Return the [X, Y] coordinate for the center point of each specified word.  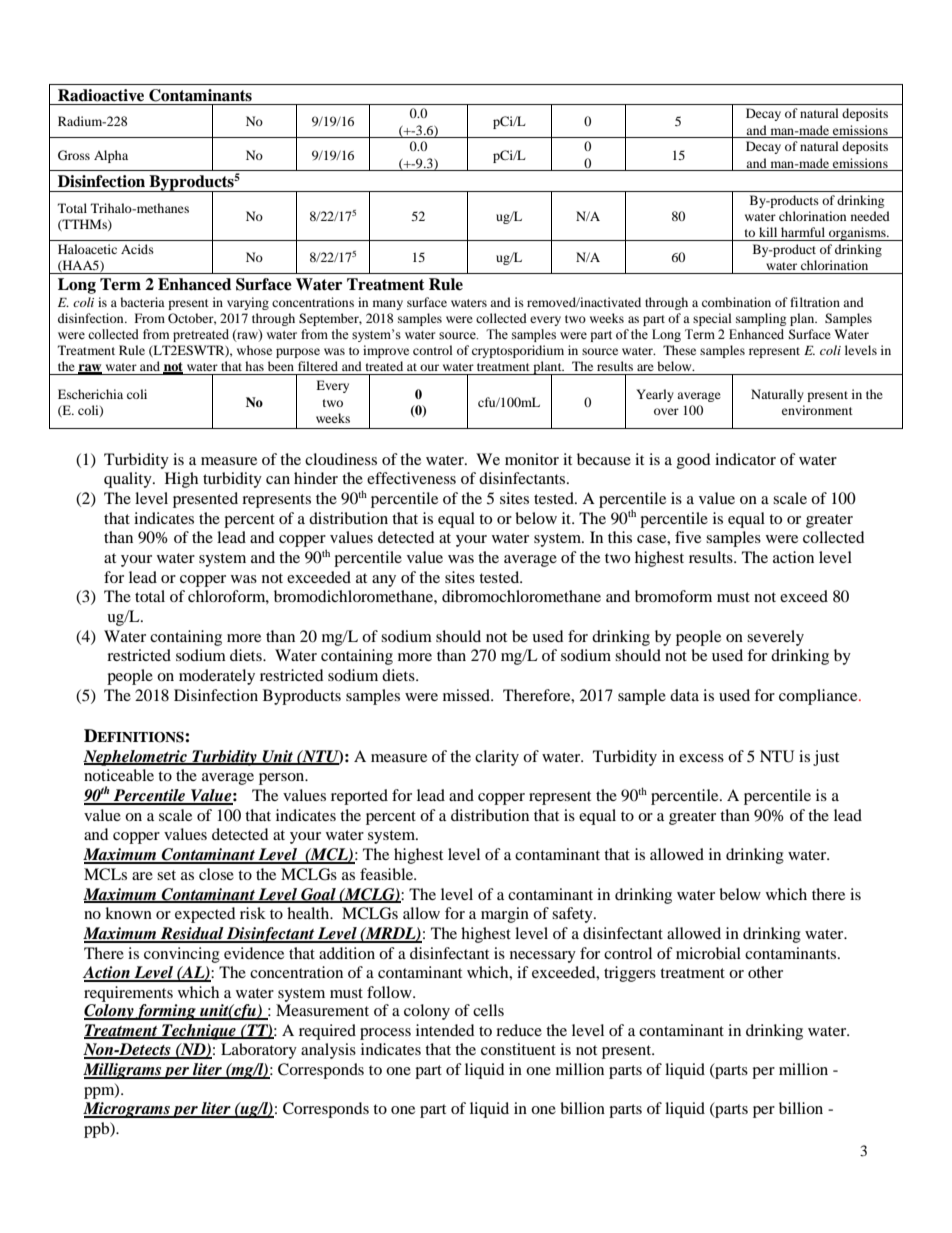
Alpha [111, 156]
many [388, 305]
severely [775, 638]
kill [768, 232]
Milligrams [123, 1071]
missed [467, 695]
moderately [217, 677]
